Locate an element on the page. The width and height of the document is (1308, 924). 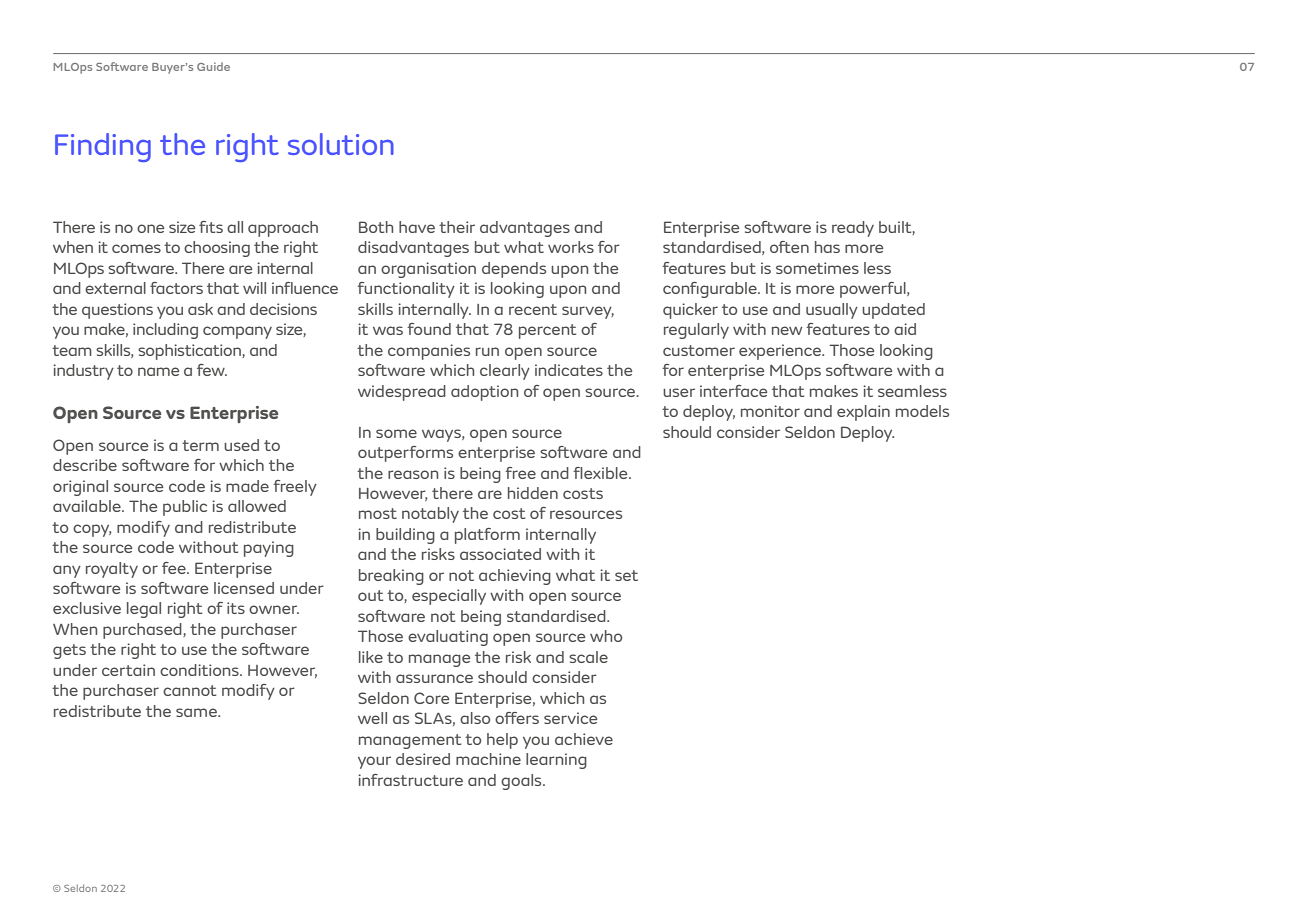
explain is located at coordinates (863, 413).
